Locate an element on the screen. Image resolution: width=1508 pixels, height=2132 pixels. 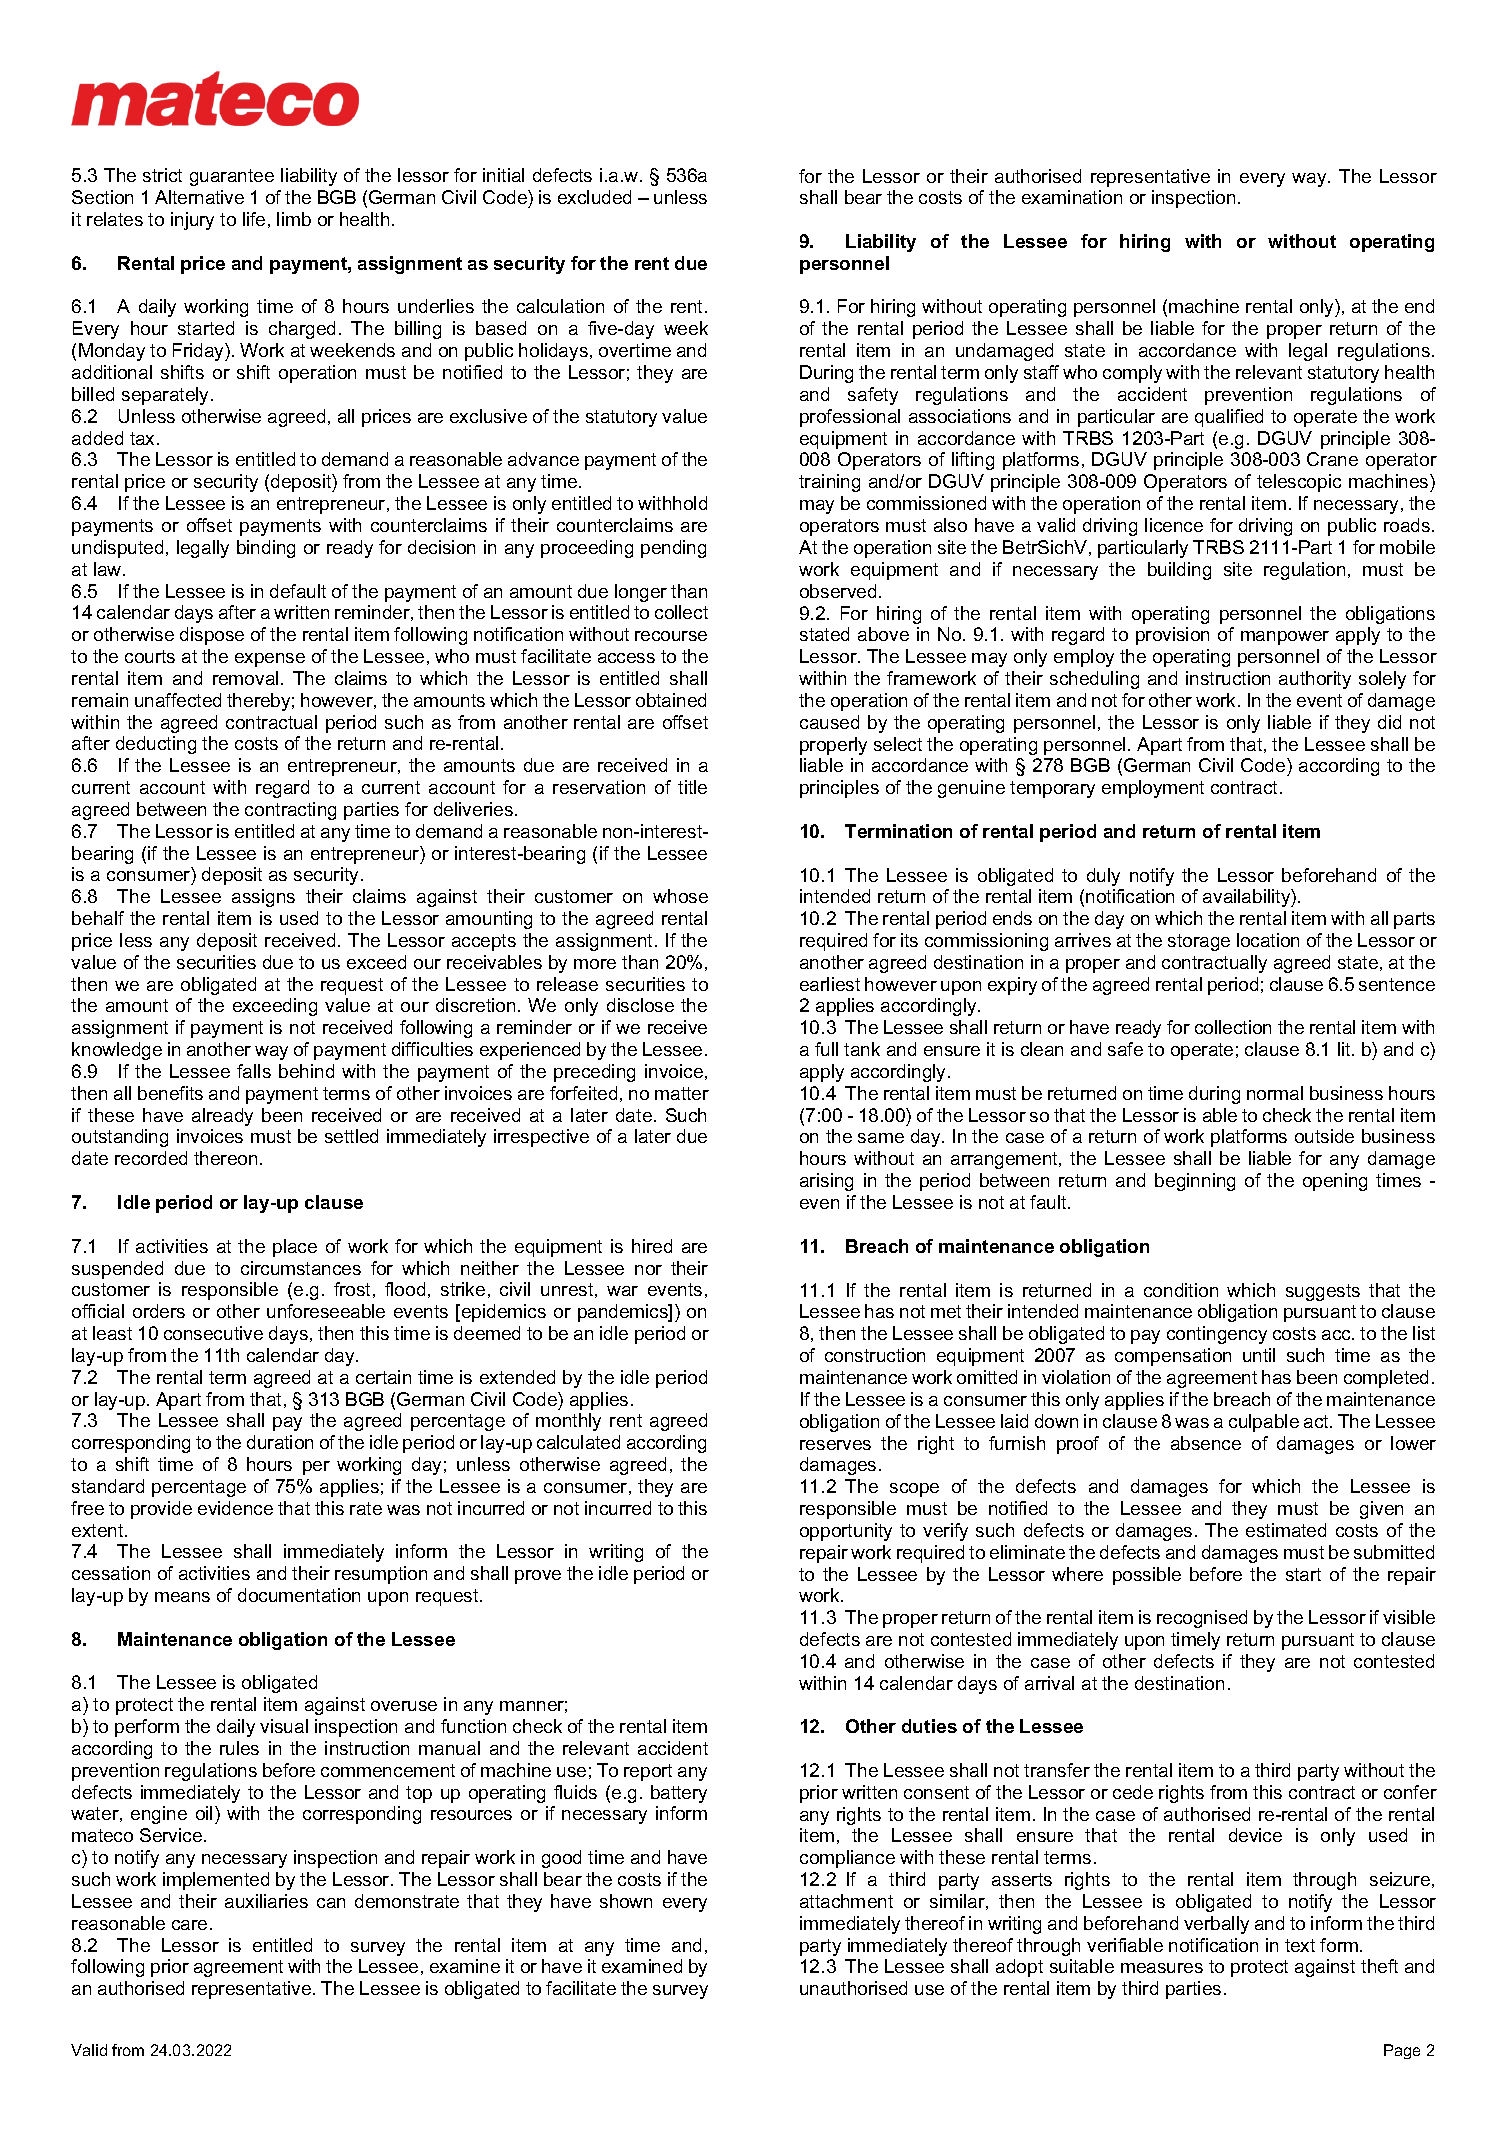
examination is located at coordinates (1072, 197).
